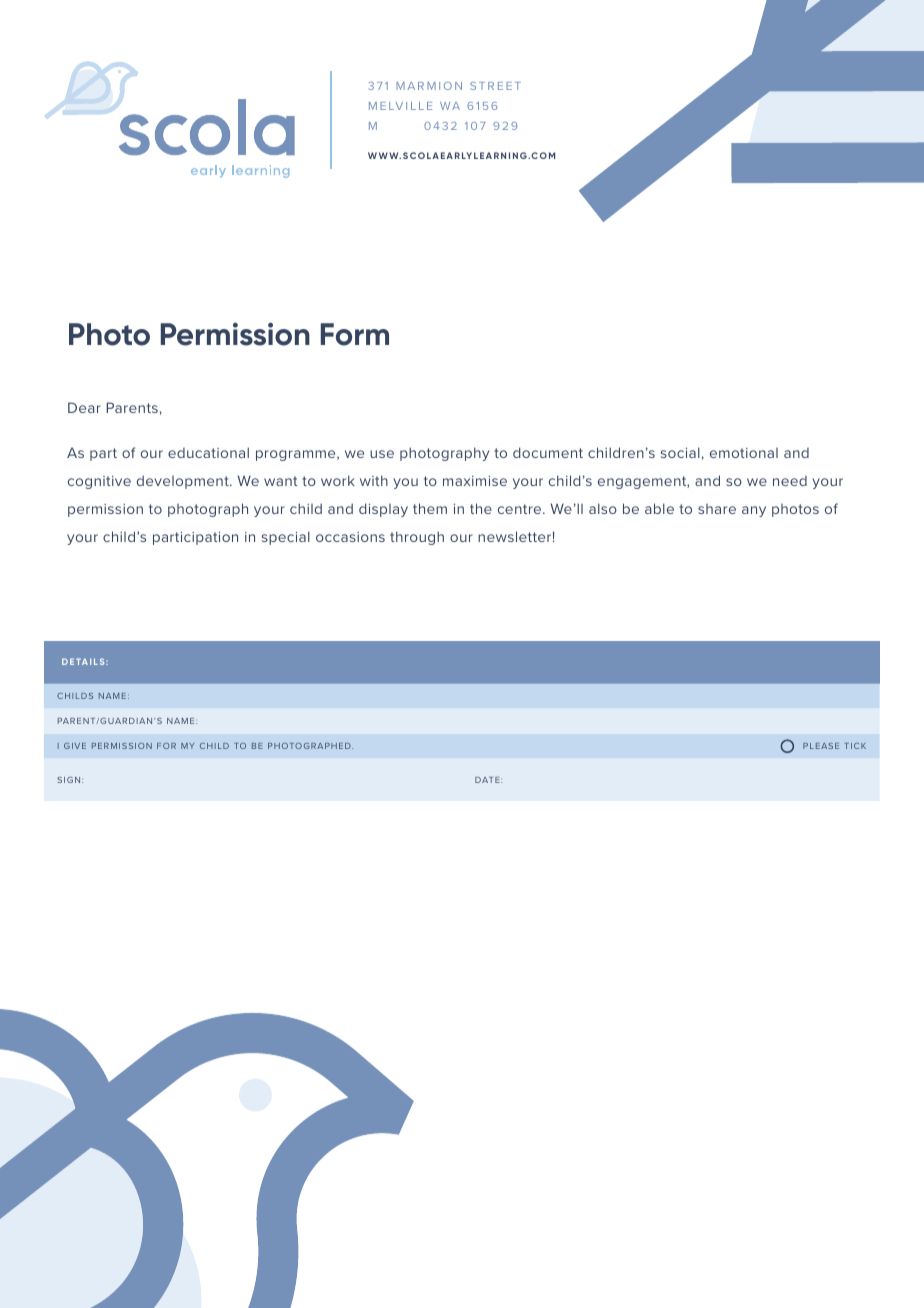  What do you see at coordinates (680, 452) in the page?
I see `social` at bounding box center [680, 452].
